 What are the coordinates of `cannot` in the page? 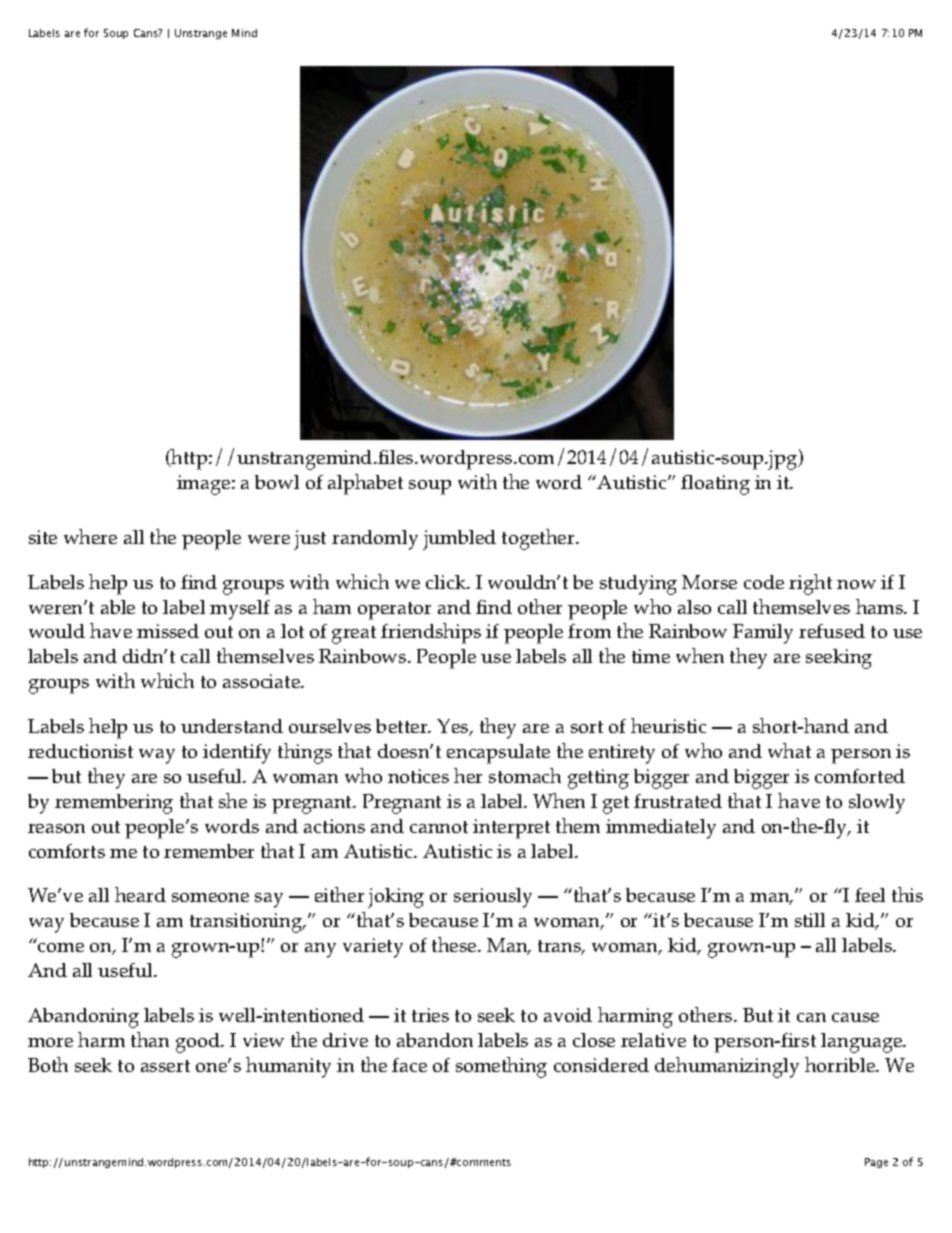 It's located at (439, 827).
